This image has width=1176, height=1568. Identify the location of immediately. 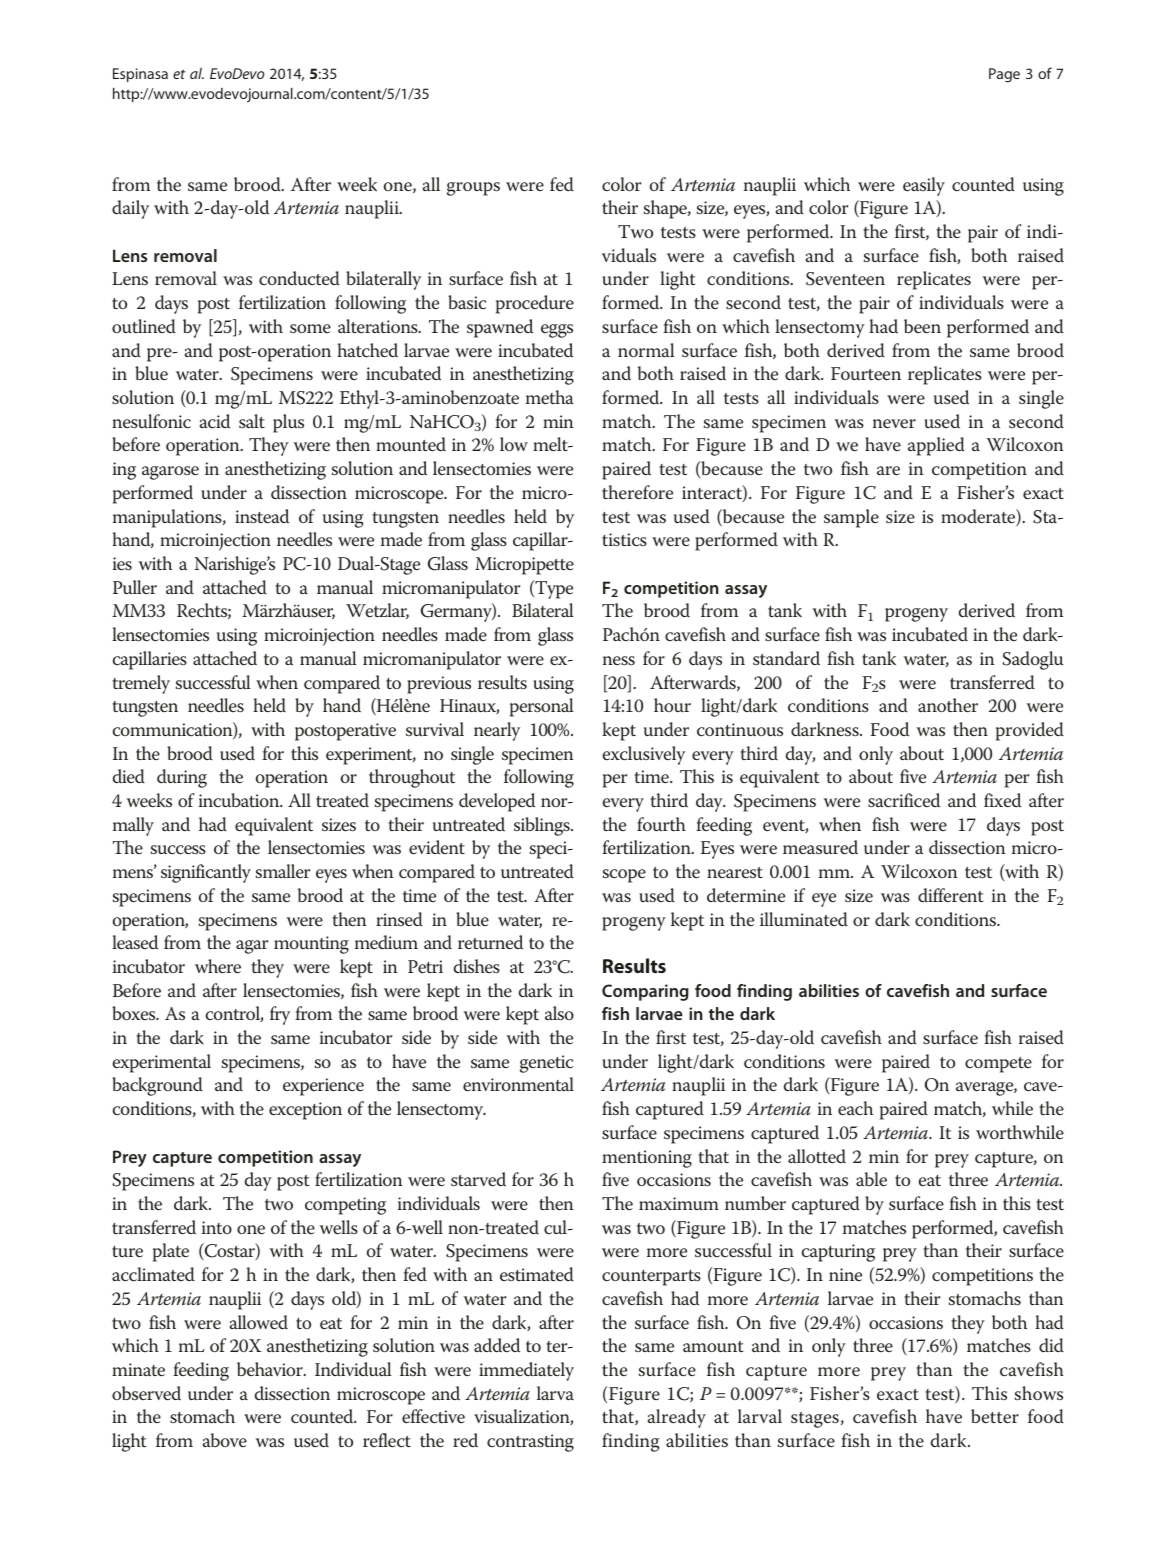
(526, 1371).
